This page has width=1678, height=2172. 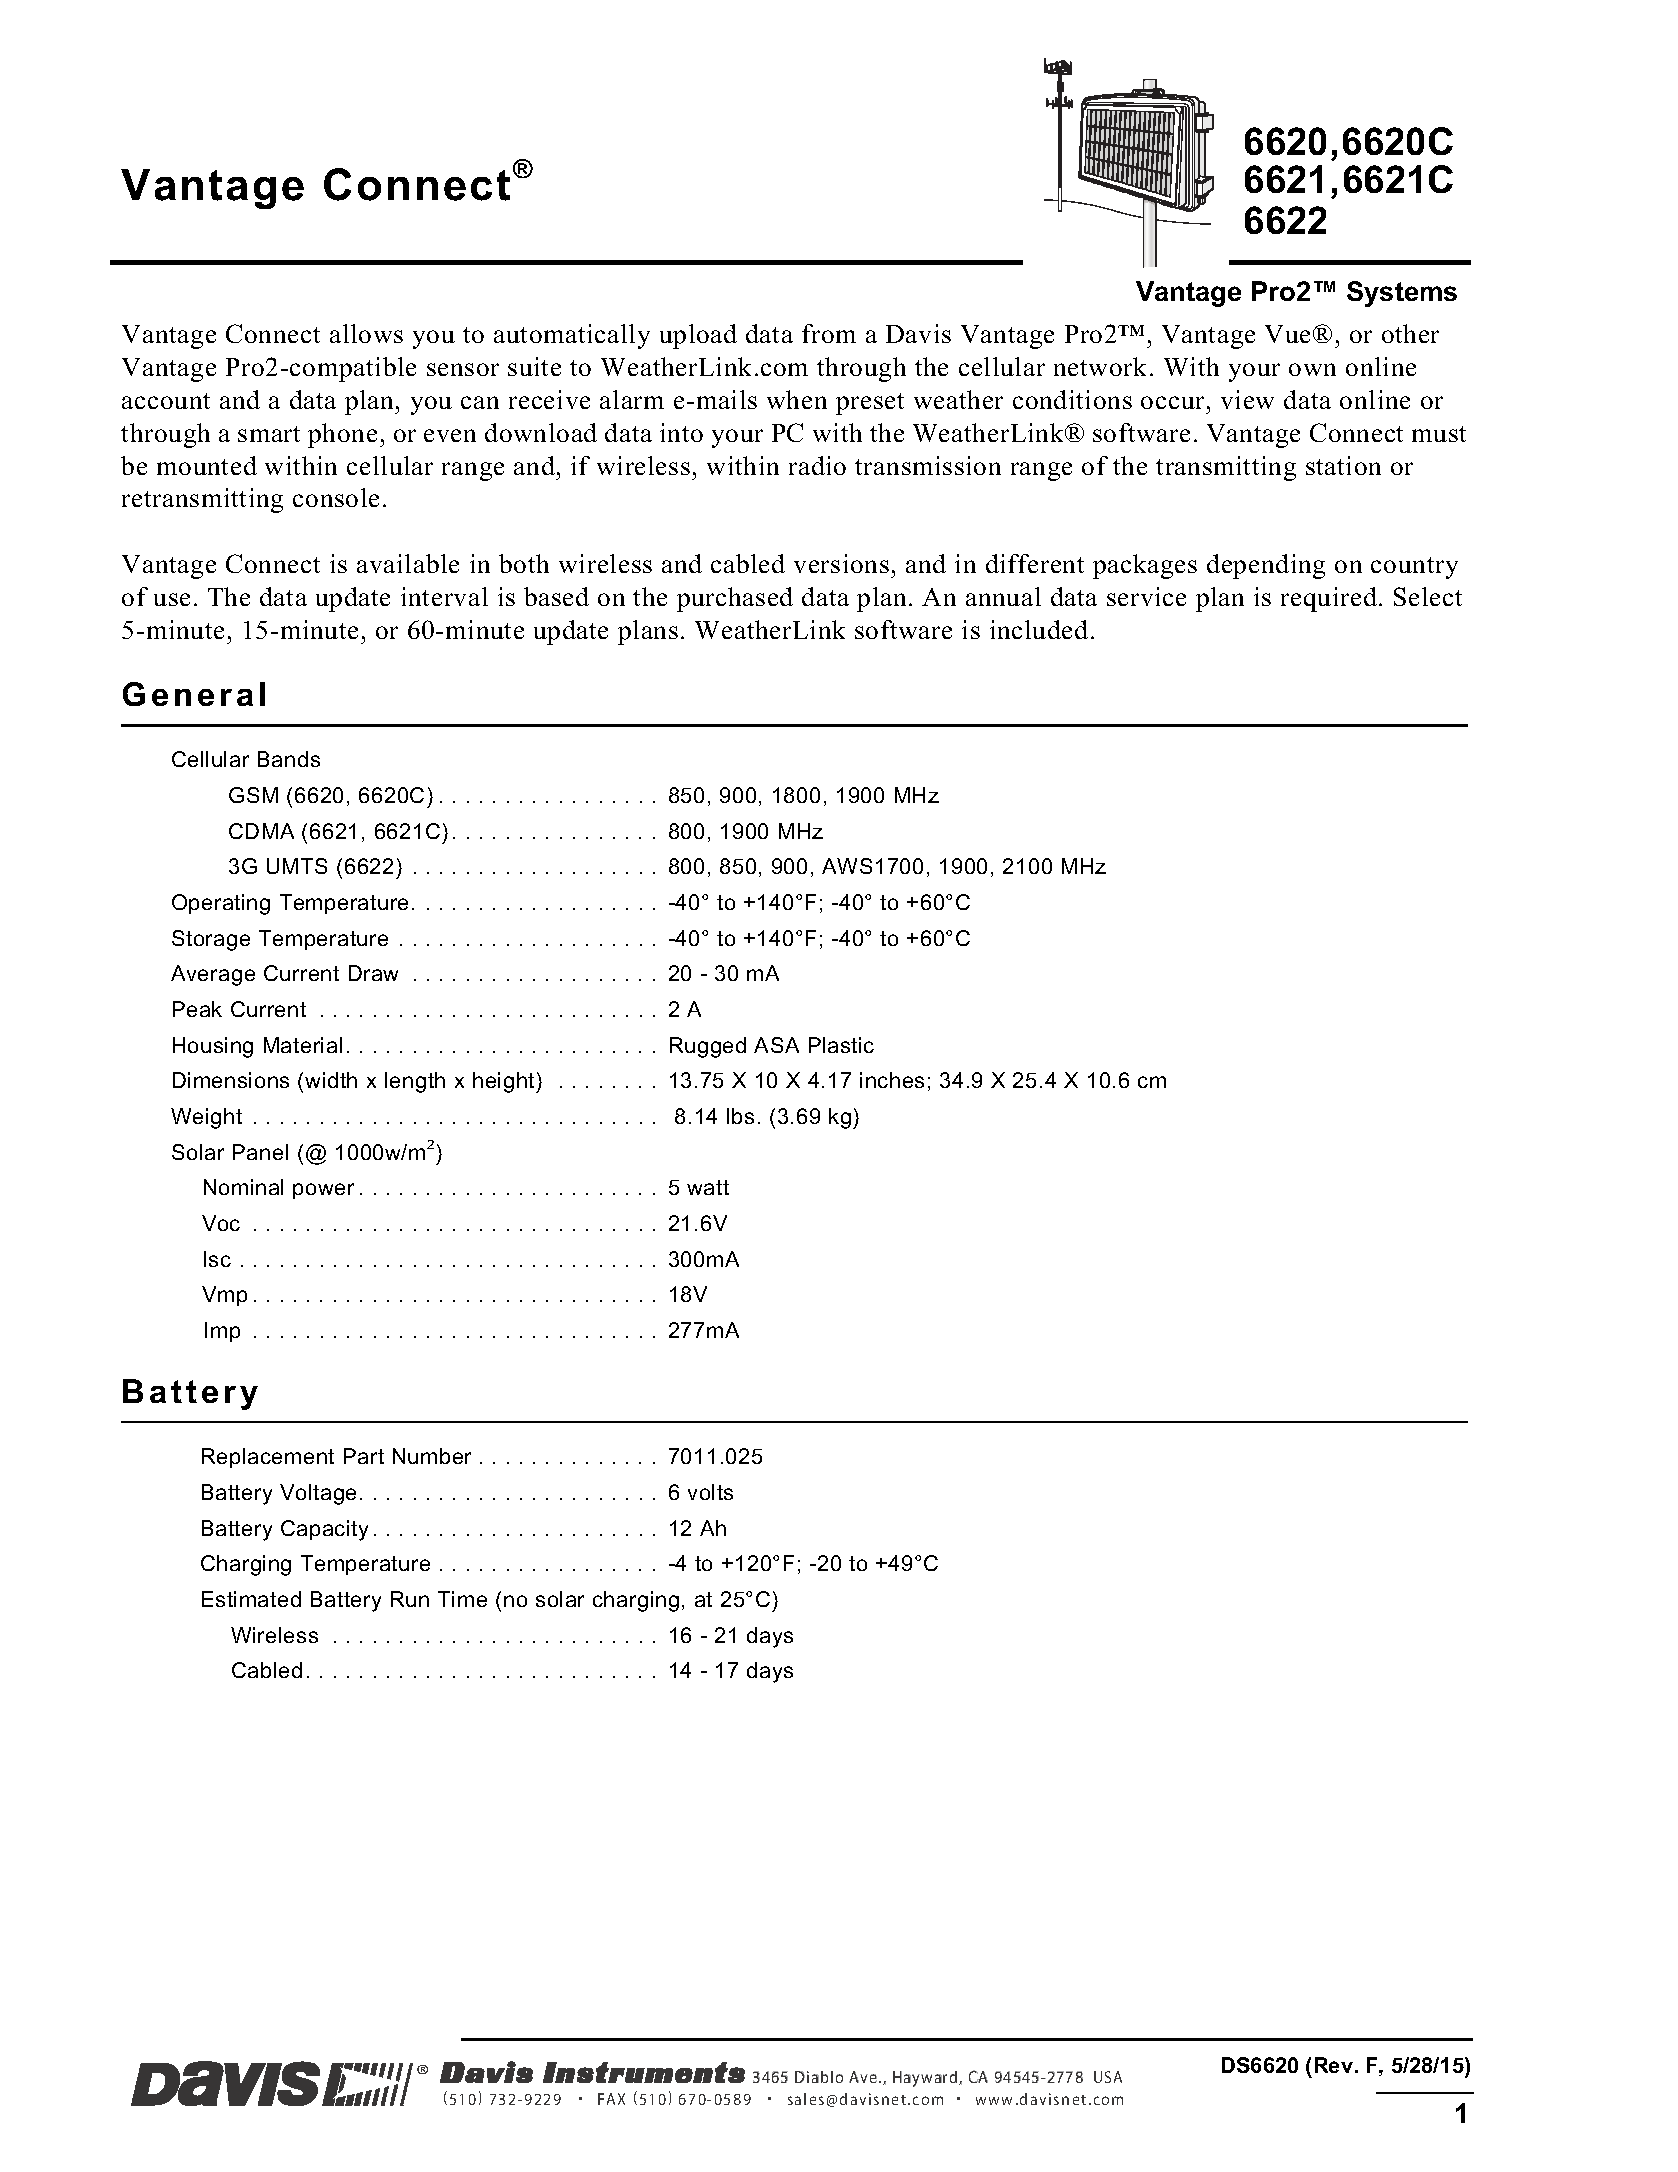 What do you see at coordinates (1247, 399) in the page?
I see `view` at bounding box center [1247, 399].
